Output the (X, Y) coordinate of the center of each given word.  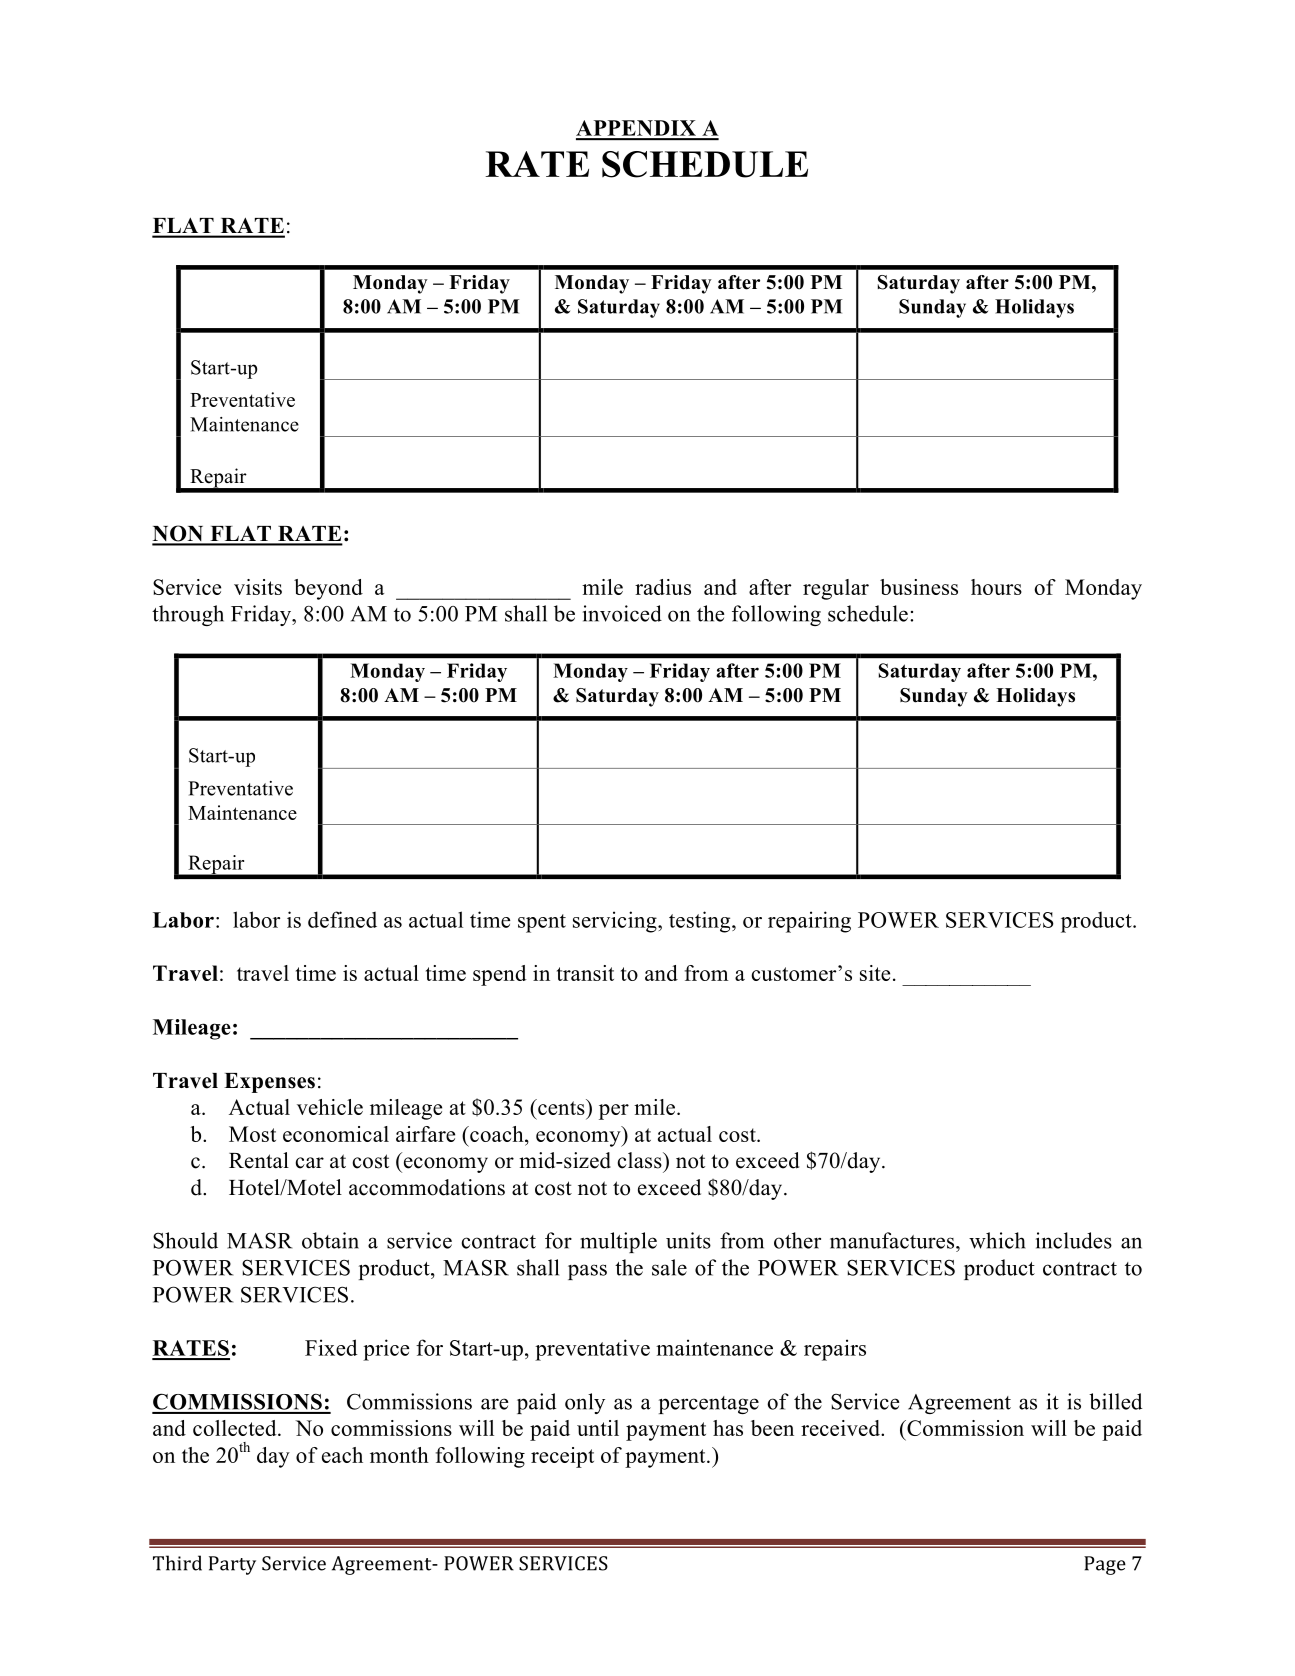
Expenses (269, 1083)
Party (232, 1565)
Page (1105, 1565)
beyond (328, 589)
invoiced (622, 613)
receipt (562, 1457)
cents (561, 1107)
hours (996, 587)
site (875, 973)
